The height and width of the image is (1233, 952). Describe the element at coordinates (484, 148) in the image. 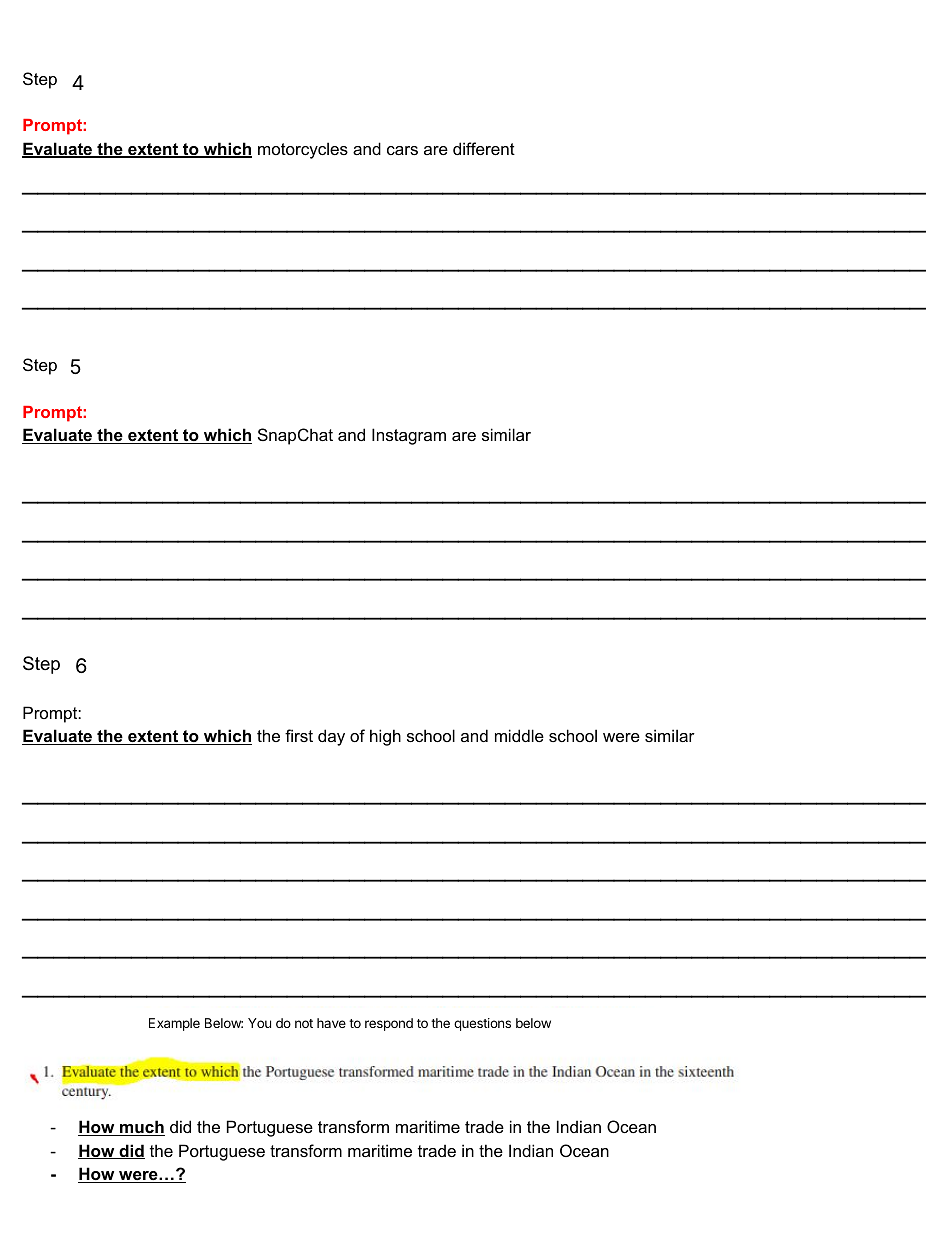

I see `different` at that location.
